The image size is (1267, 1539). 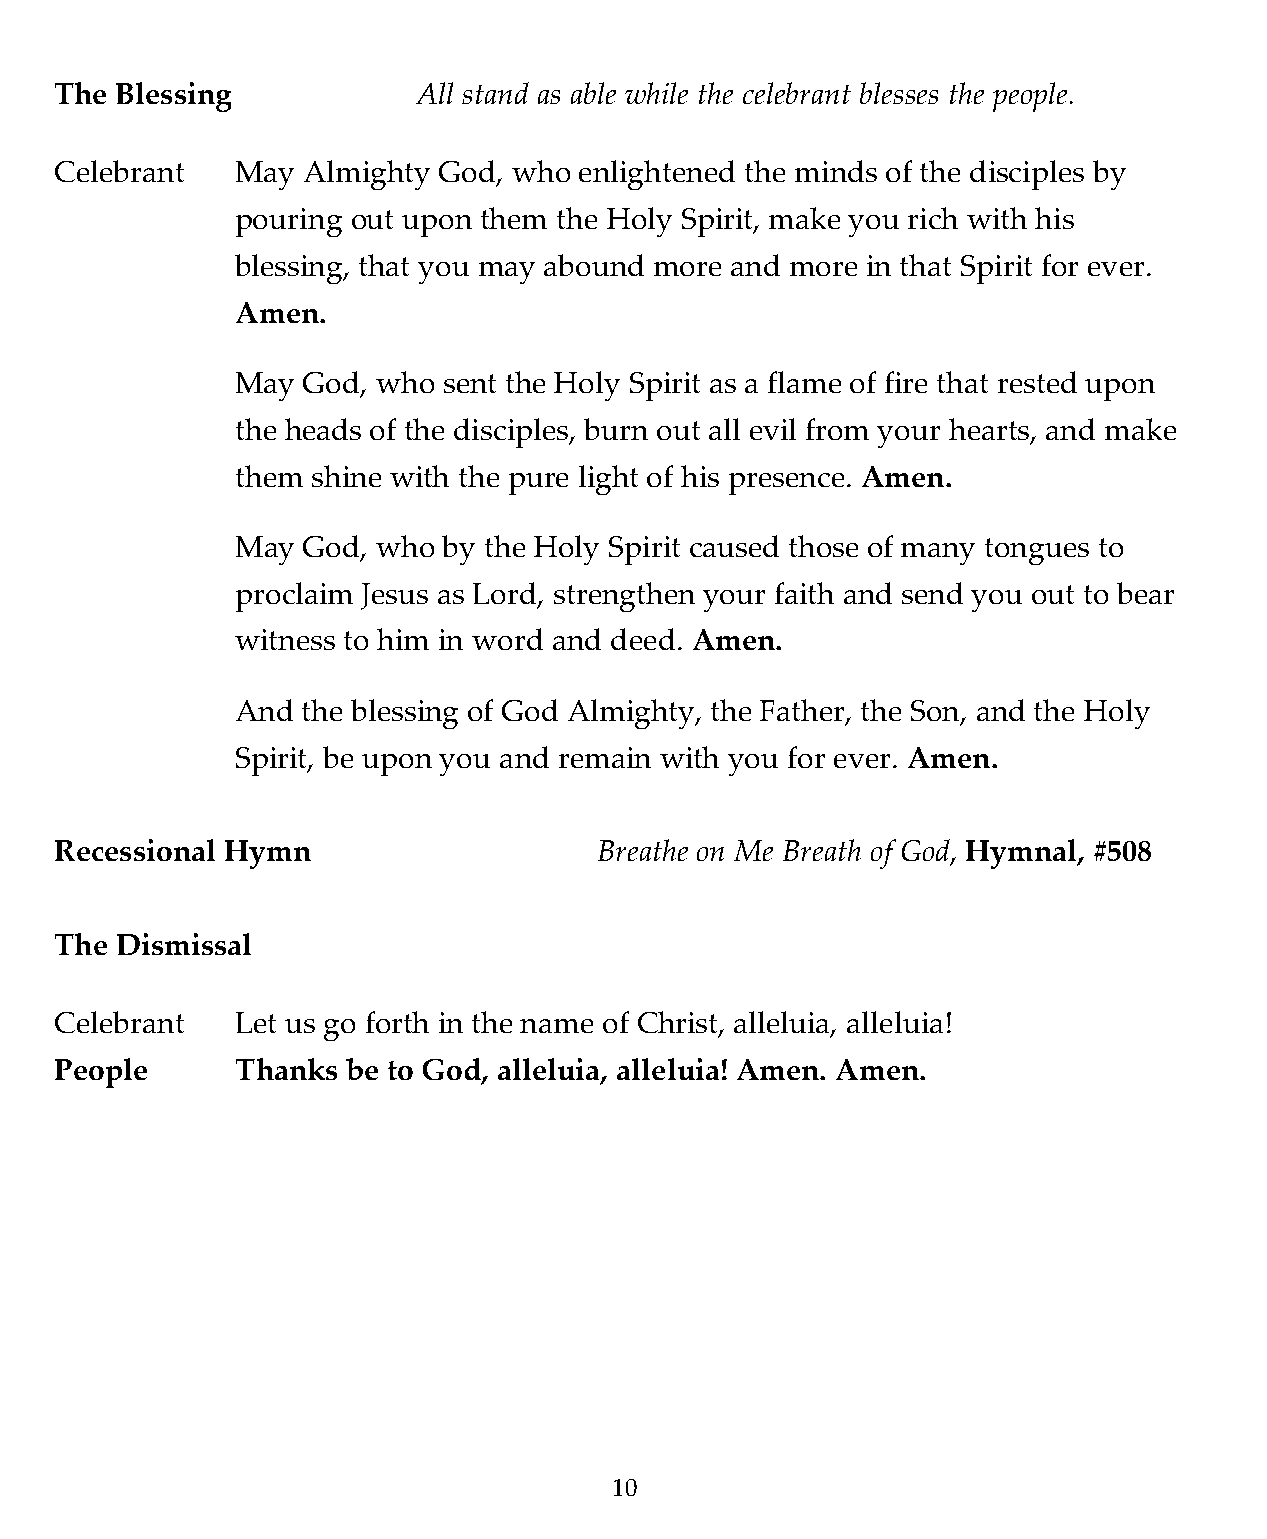 What do you see at coordinates (184, 944) in the screenshot?
I see `Dismissal` at bounding box center [184, 944].
